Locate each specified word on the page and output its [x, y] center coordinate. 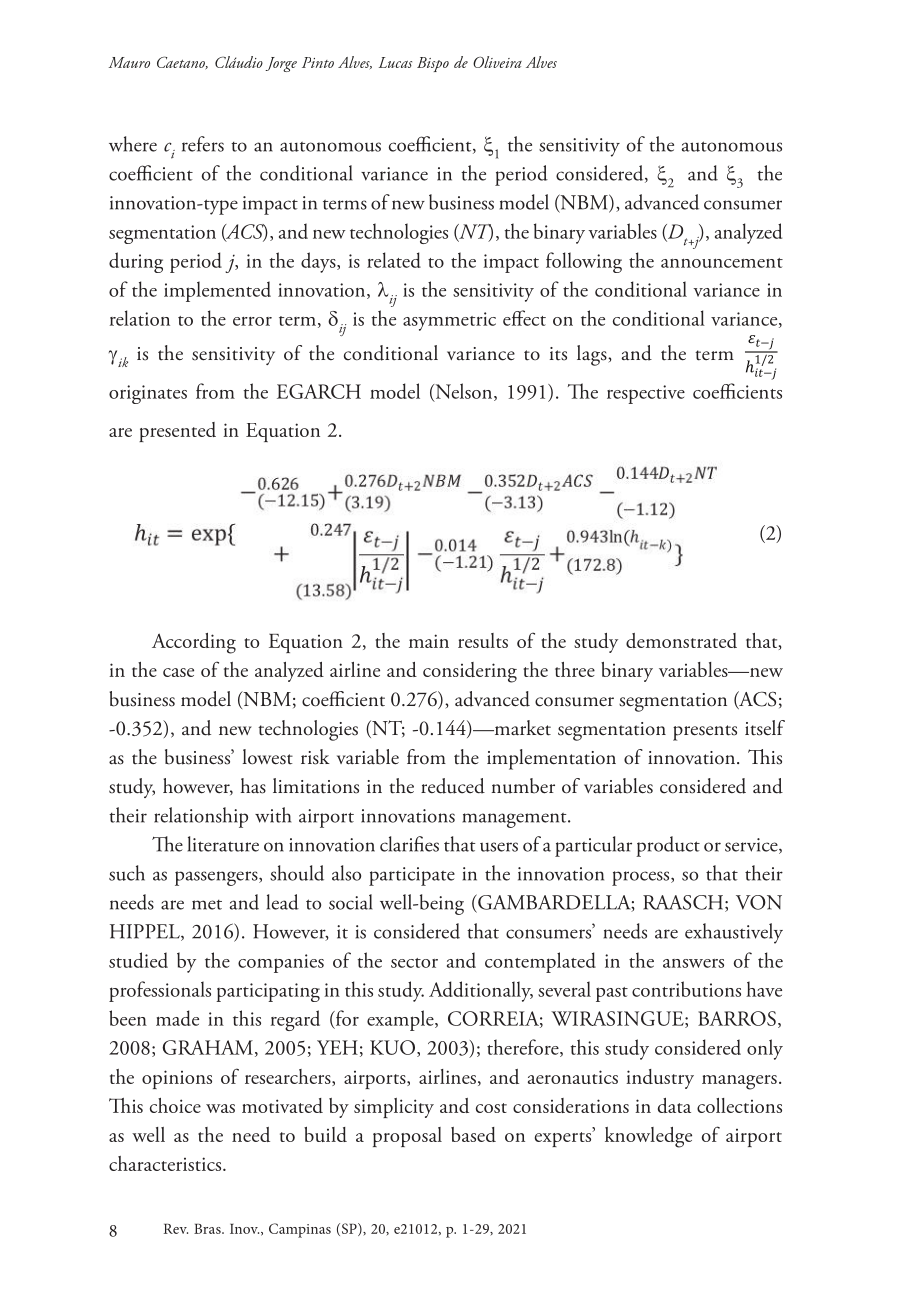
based [473, 1134]
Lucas [395, 62]
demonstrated [681, 640]
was [220, 1108]
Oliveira [497, 62]
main [429, 641]
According [194, 643]
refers [203, 144]
